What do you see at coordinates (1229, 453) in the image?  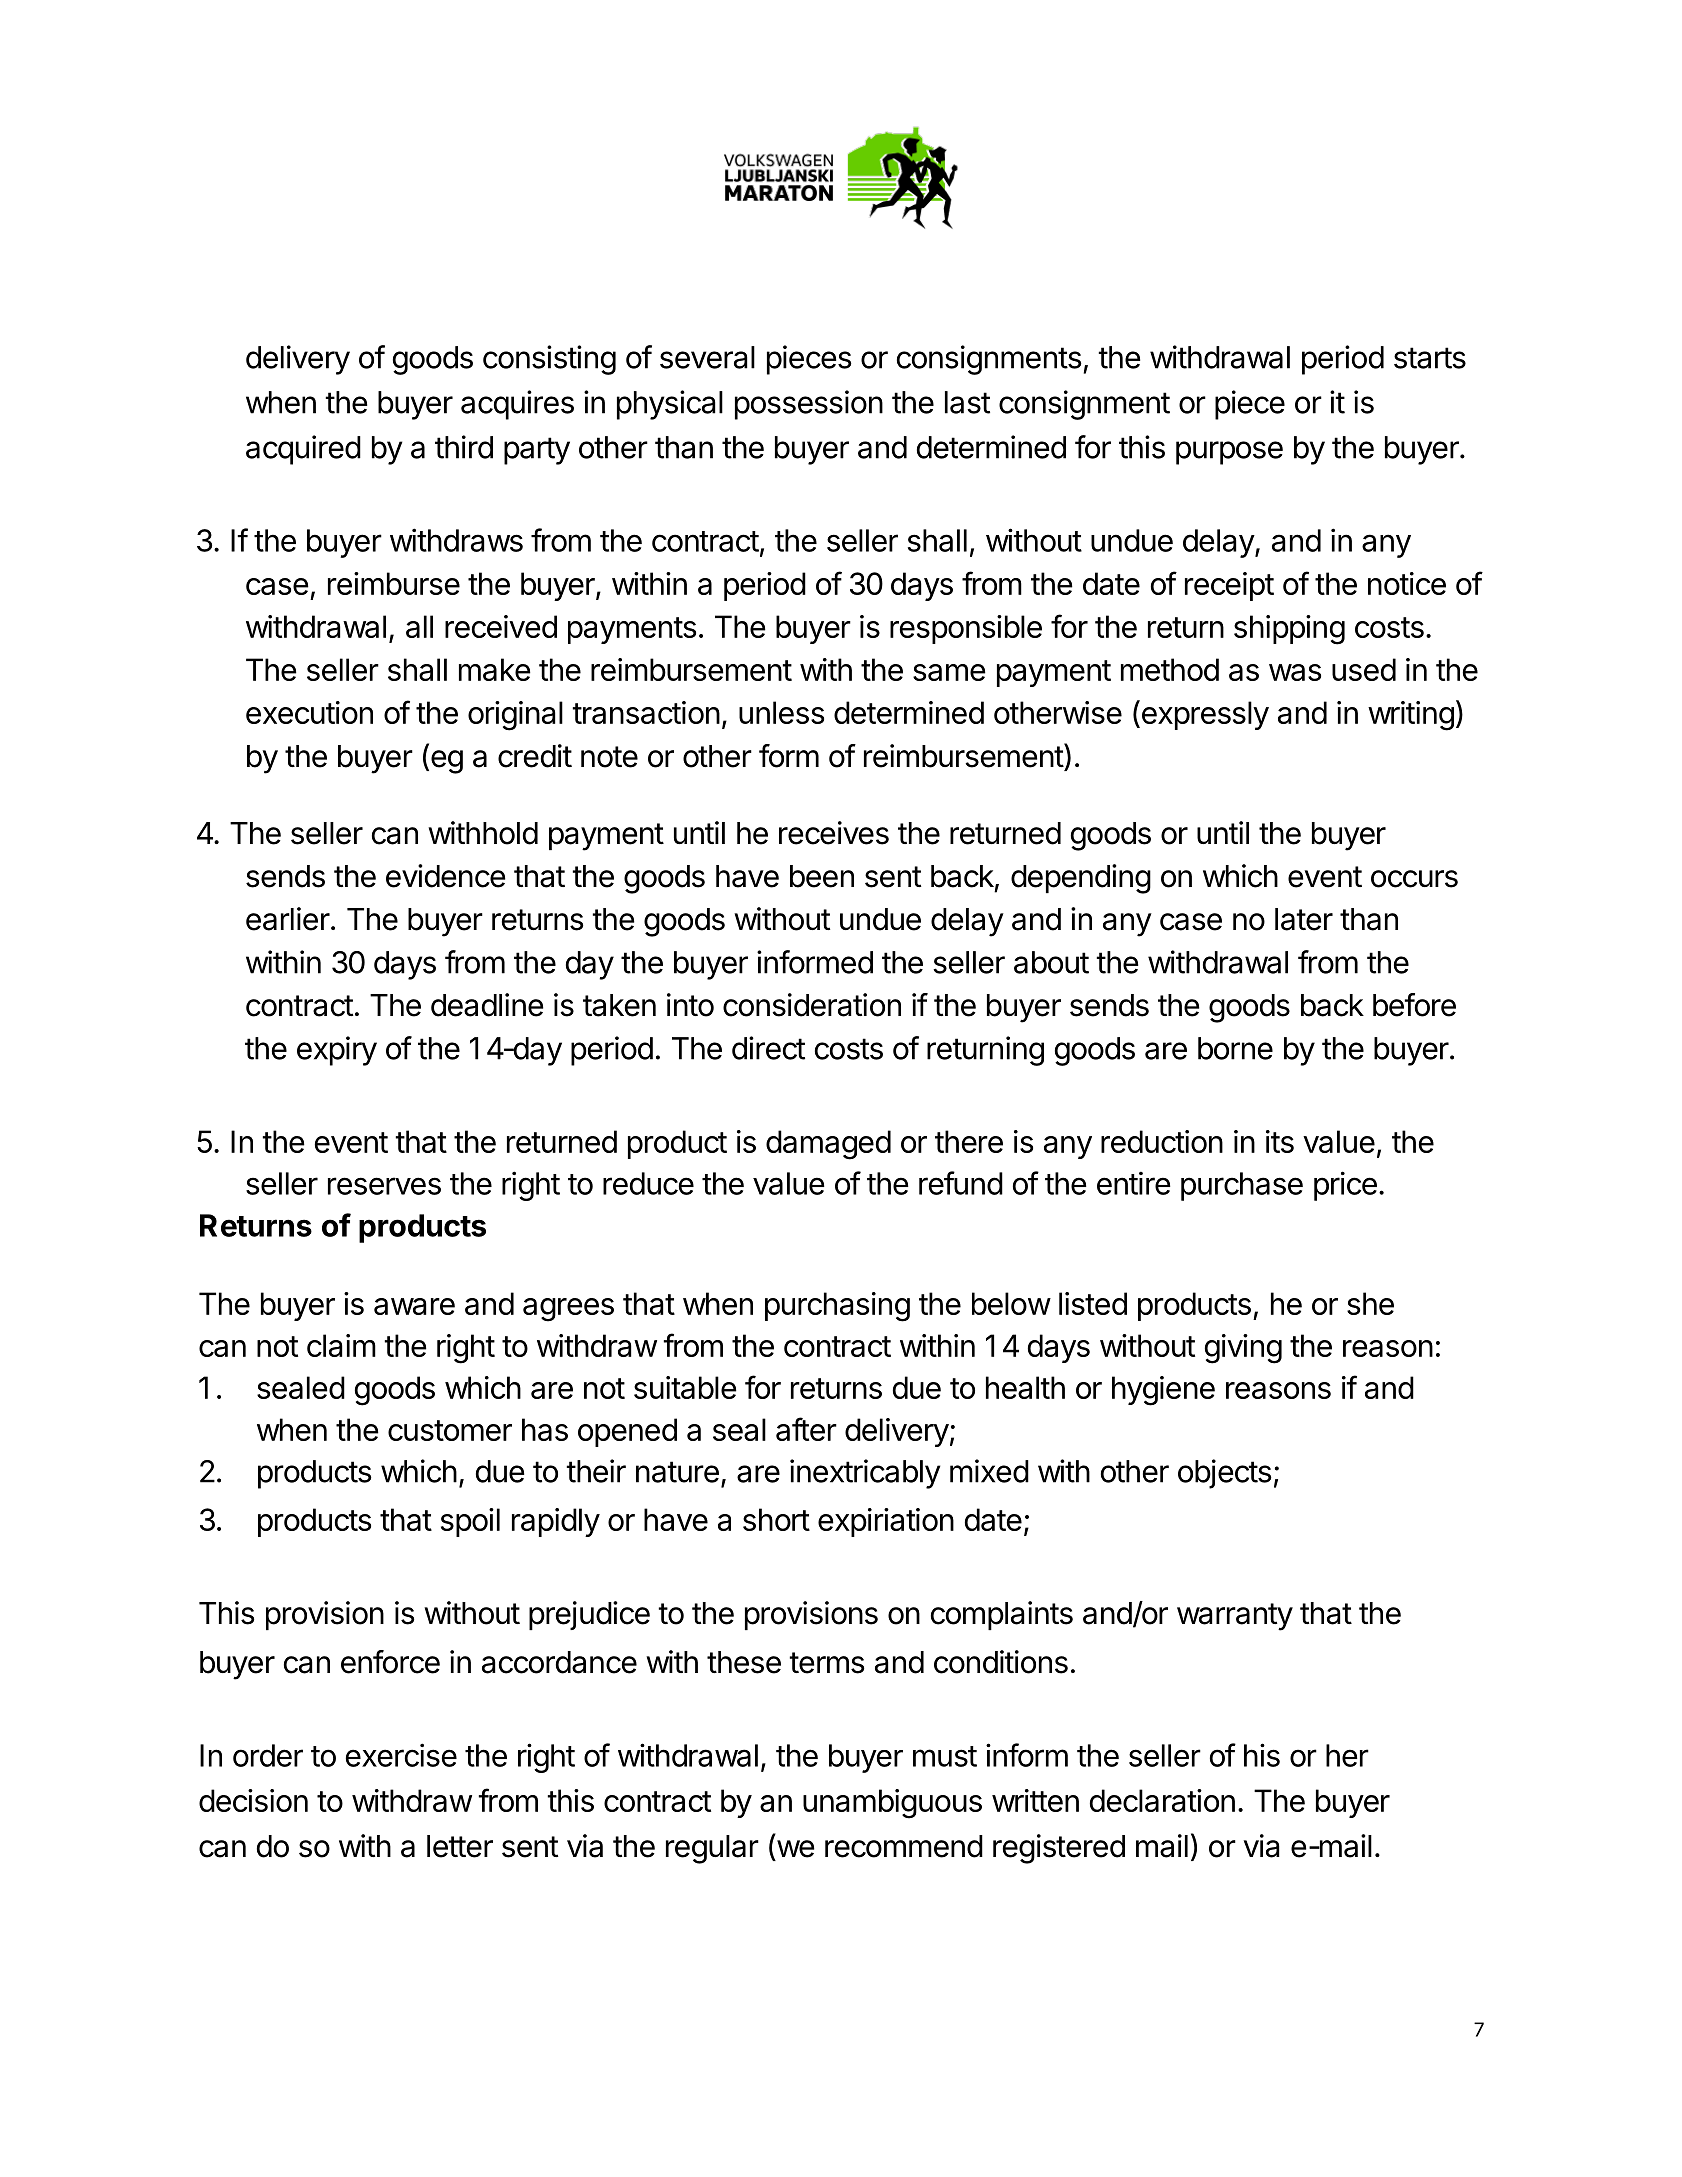 I see `purpose` at bounding box center [1229, 453].
